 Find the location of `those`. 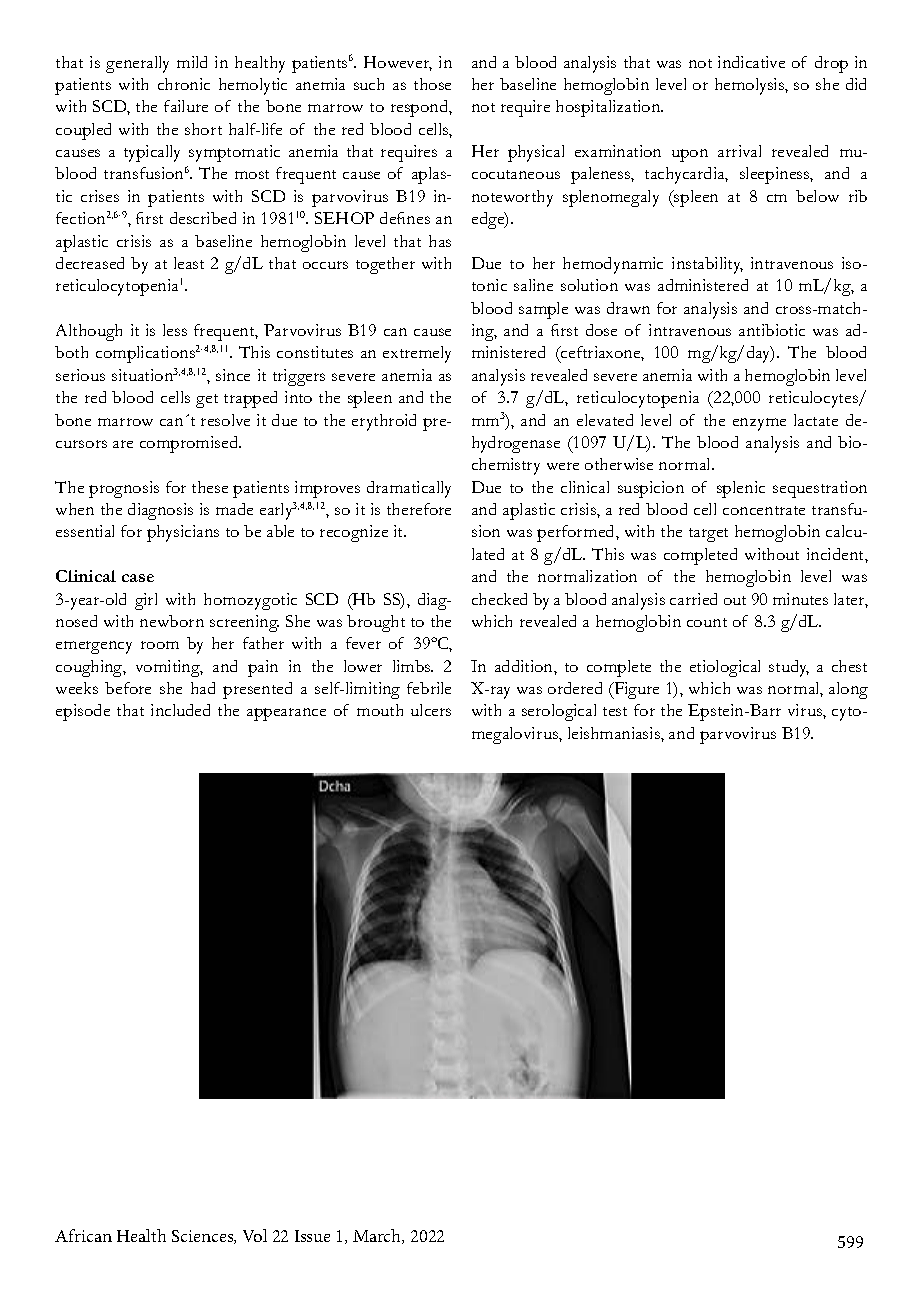

those is located at coordinates (432, 84).
